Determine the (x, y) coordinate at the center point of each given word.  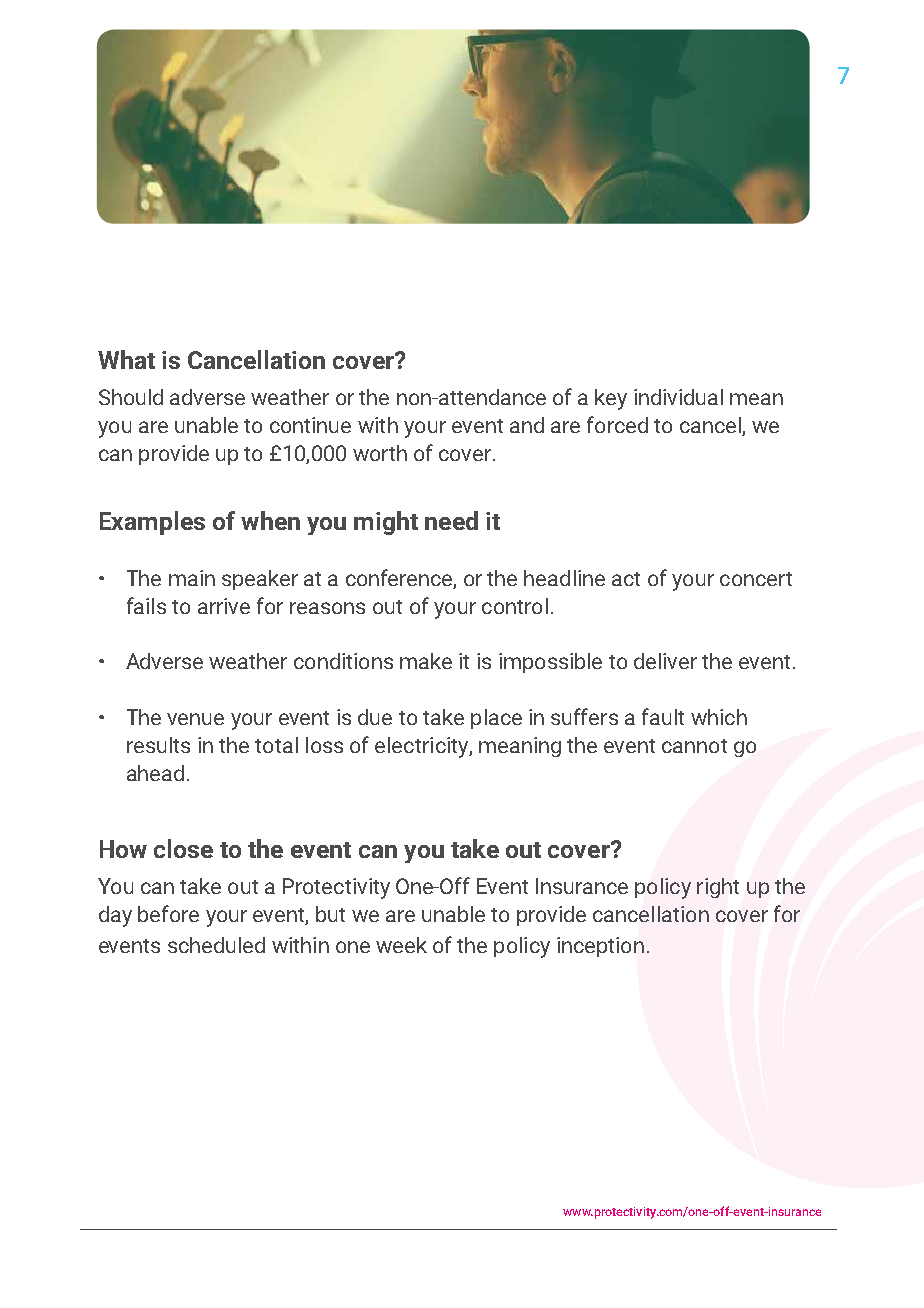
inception (600, 947)
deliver (665, 661)
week (401, 945)
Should (131, 397)
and (527, 425)
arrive (224, 606)
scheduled (216, 945)
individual (678, 397)
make (426, 661)
